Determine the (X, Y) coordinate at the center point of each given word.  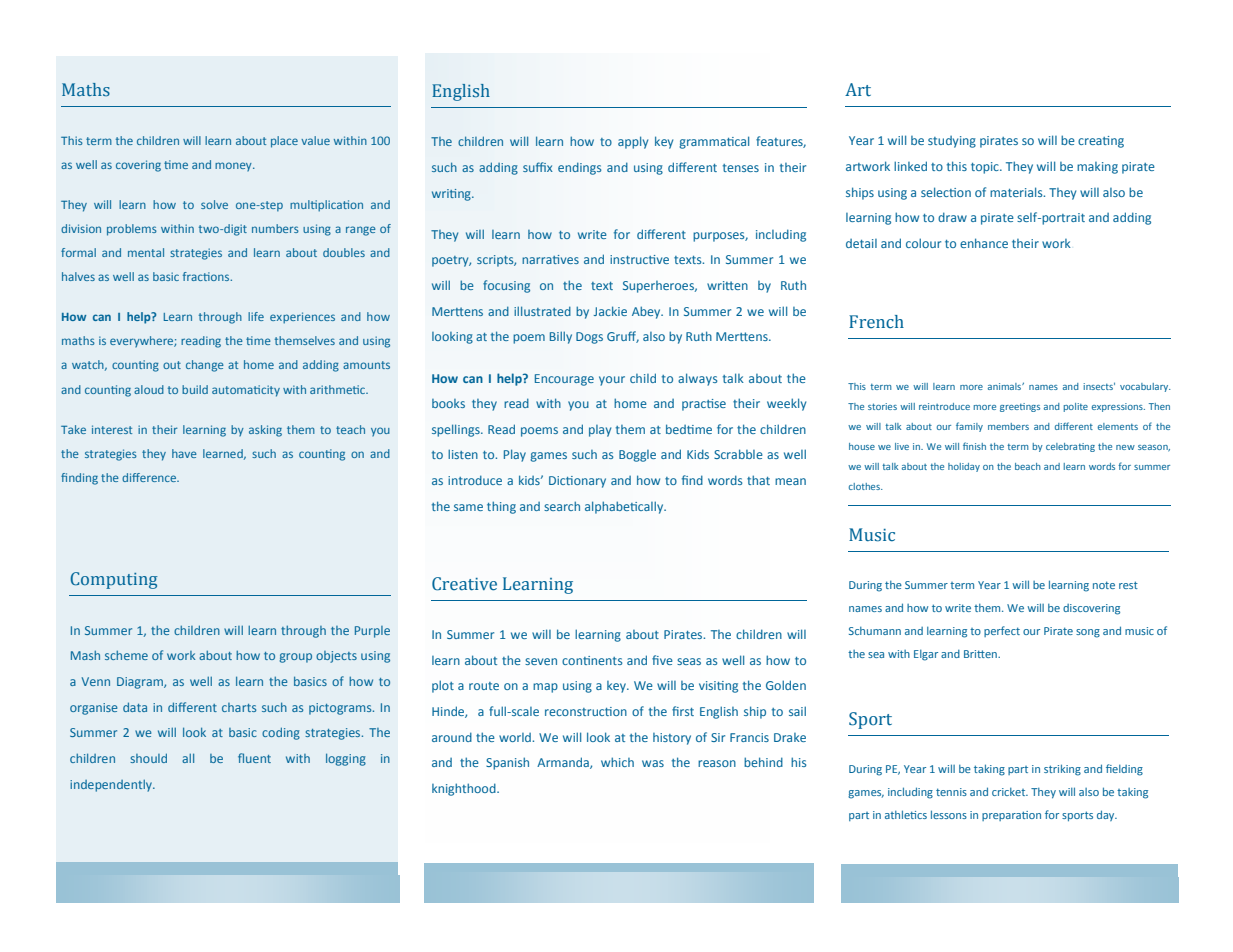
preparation (1011, 816)
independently (112, 786)
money (234, 166)
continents (592, 660)
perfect (1002, 631)
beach (1028, 466)
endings (579, 168)
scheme (126, 655)
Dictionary (577, 482)
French (876, 322)
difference (150, 477)
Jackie (610, 311)
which (617, 762)
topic (986, 168)
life (256, 316)
